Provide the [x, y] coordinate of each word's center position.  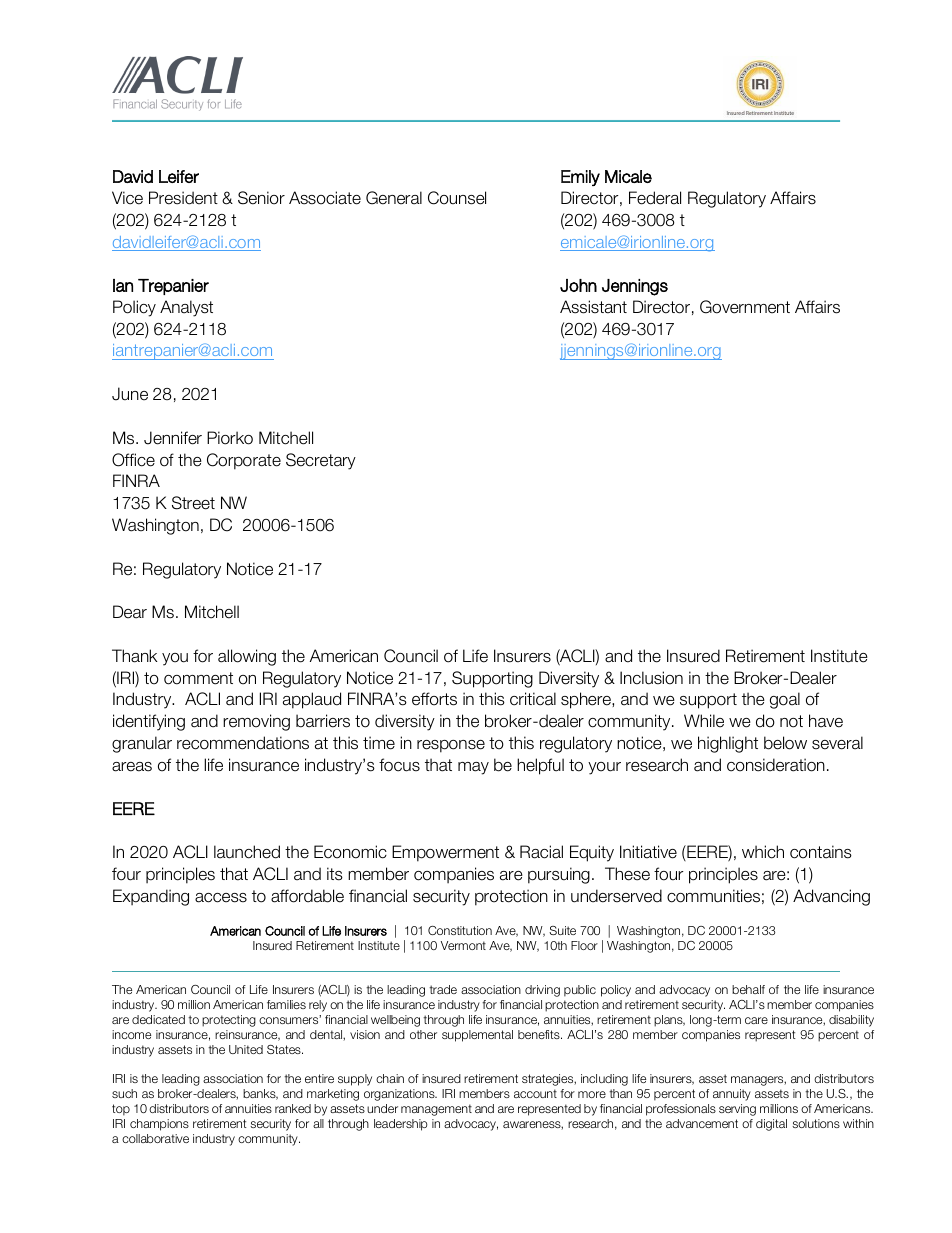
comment [198, 678]
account [535, 1093]
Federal [655, 198]
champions [159, 1125]
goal [785, 700]
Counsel [457, 198]
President [183, 198]
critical [533, 699]
